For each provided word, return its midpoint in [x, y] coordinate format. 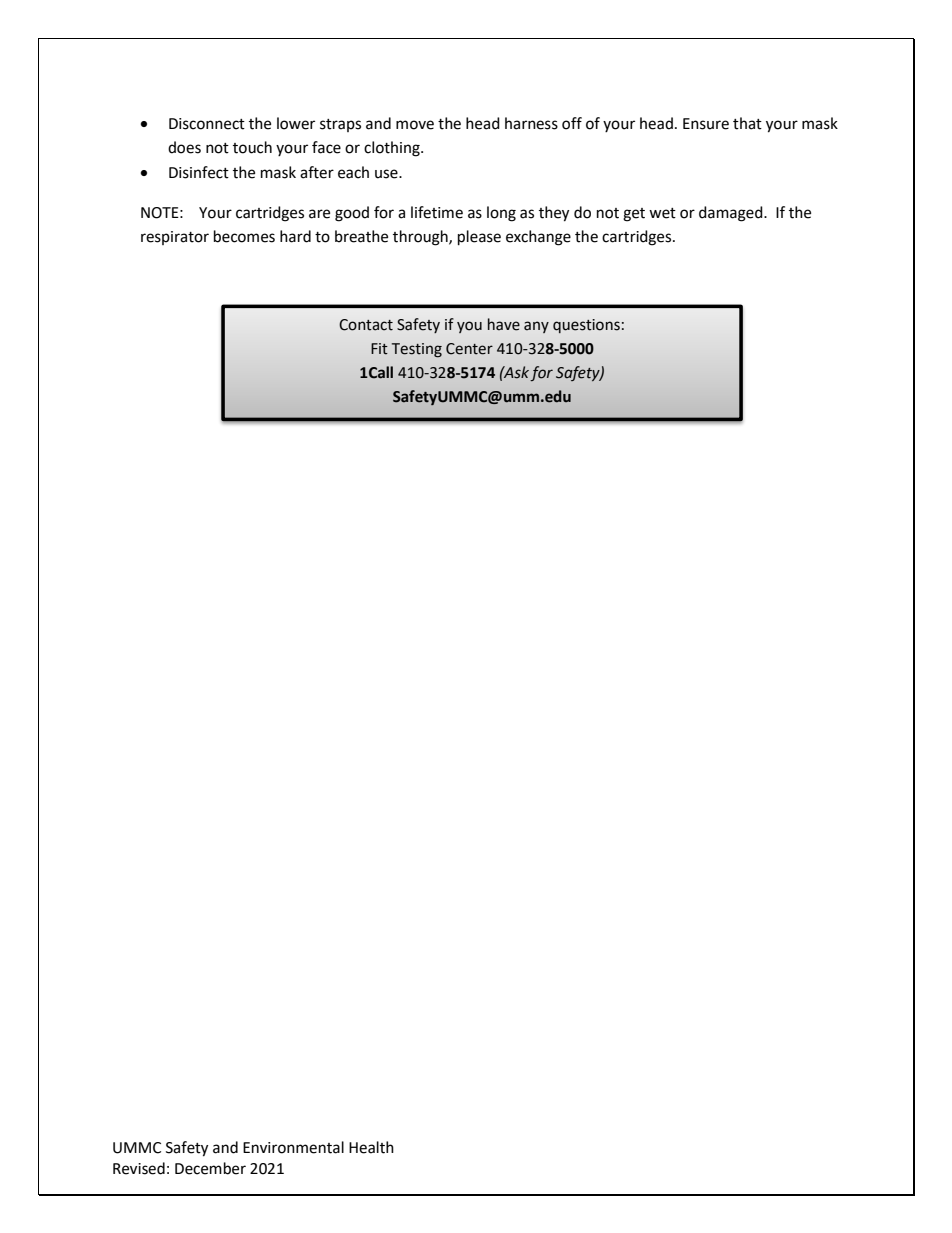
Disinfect [199, 172]
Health [371, 1147]
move [415, 125]
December [210, 1168]
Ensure [706, 124]
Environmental [293, 1147]
